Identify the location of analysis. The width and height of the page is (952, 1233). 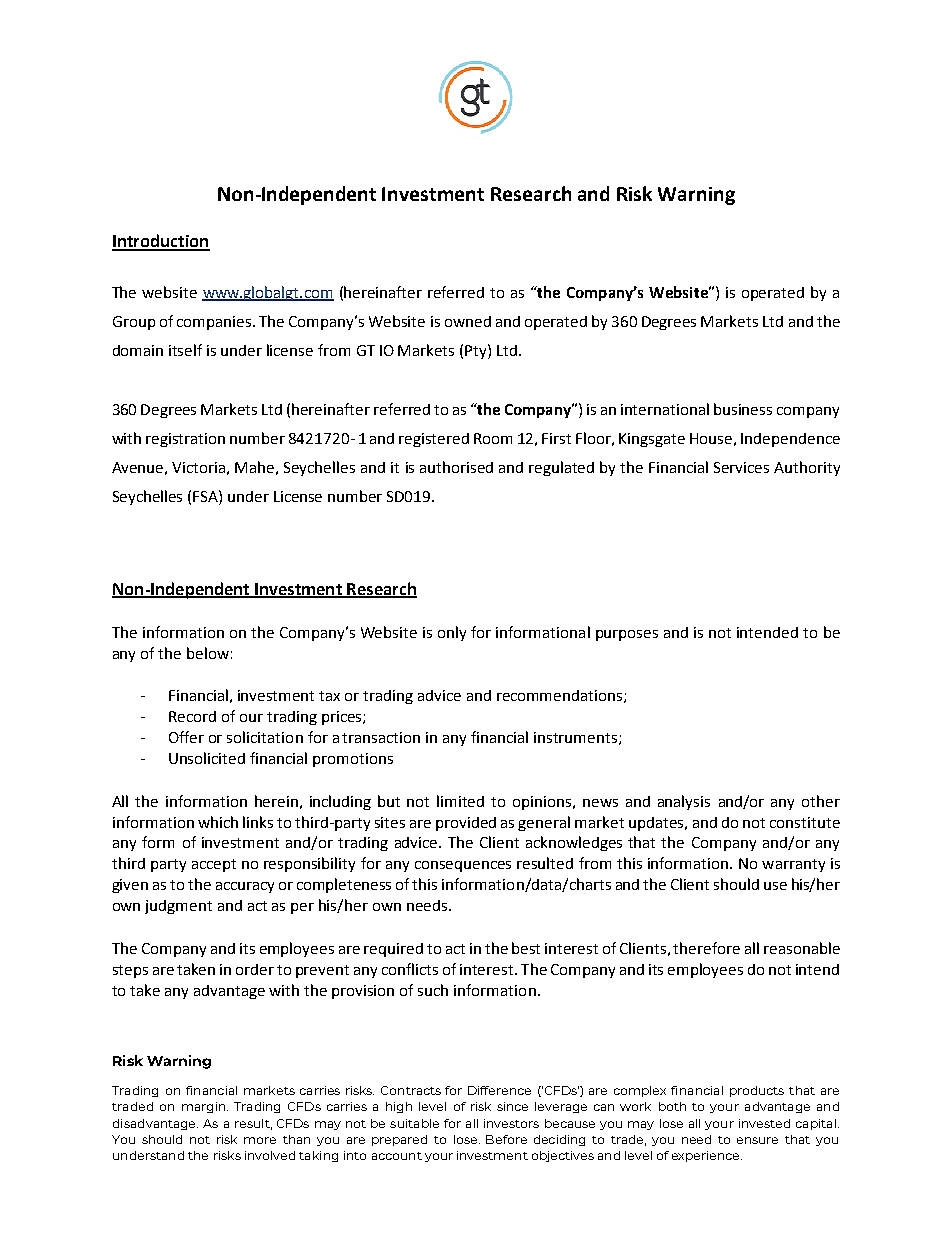
(684, 802).
